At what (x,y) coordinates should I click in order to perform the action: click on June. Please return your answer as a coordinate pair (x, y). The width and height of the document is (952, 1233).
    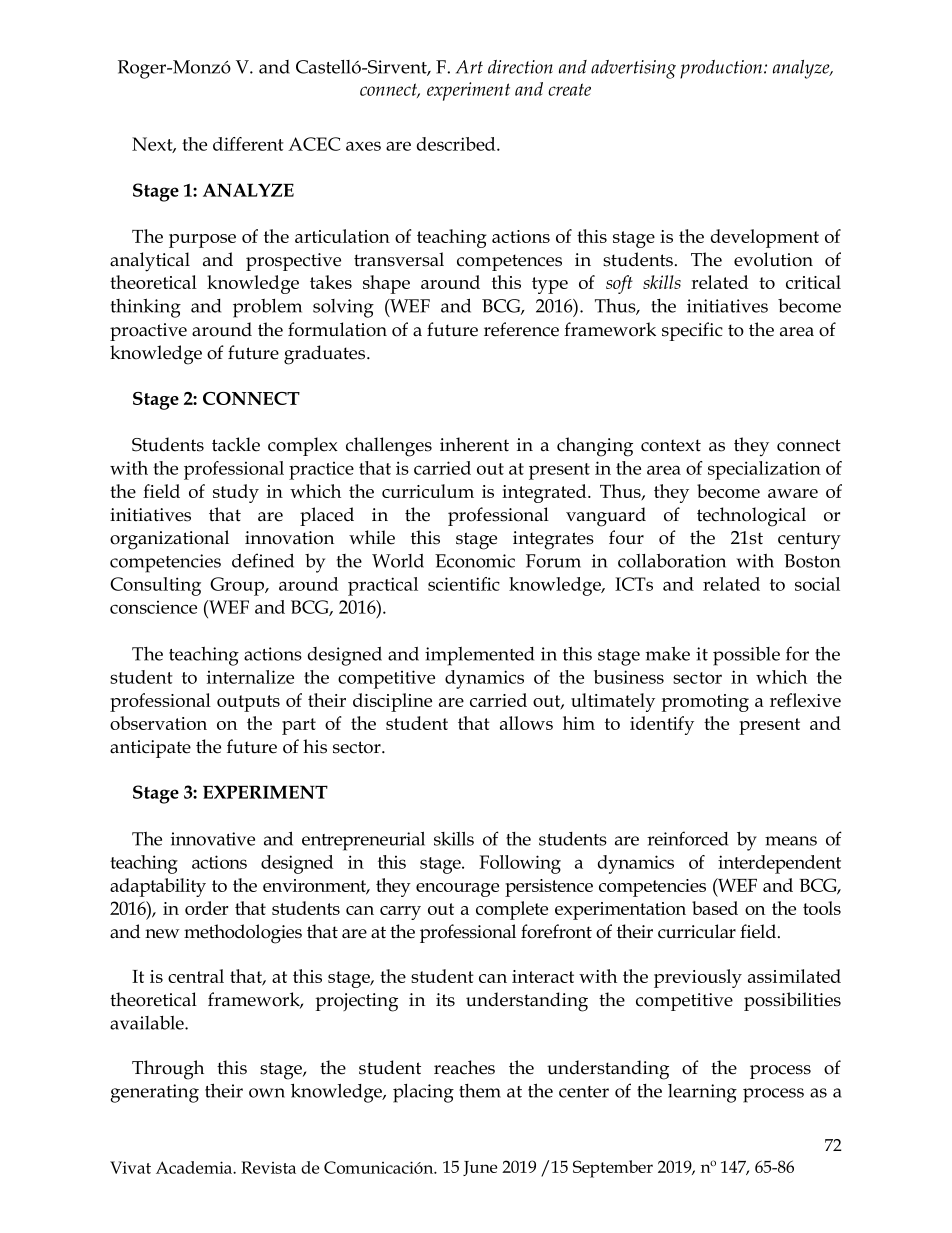
    Looking at the image, I should click on (480, 1168).
